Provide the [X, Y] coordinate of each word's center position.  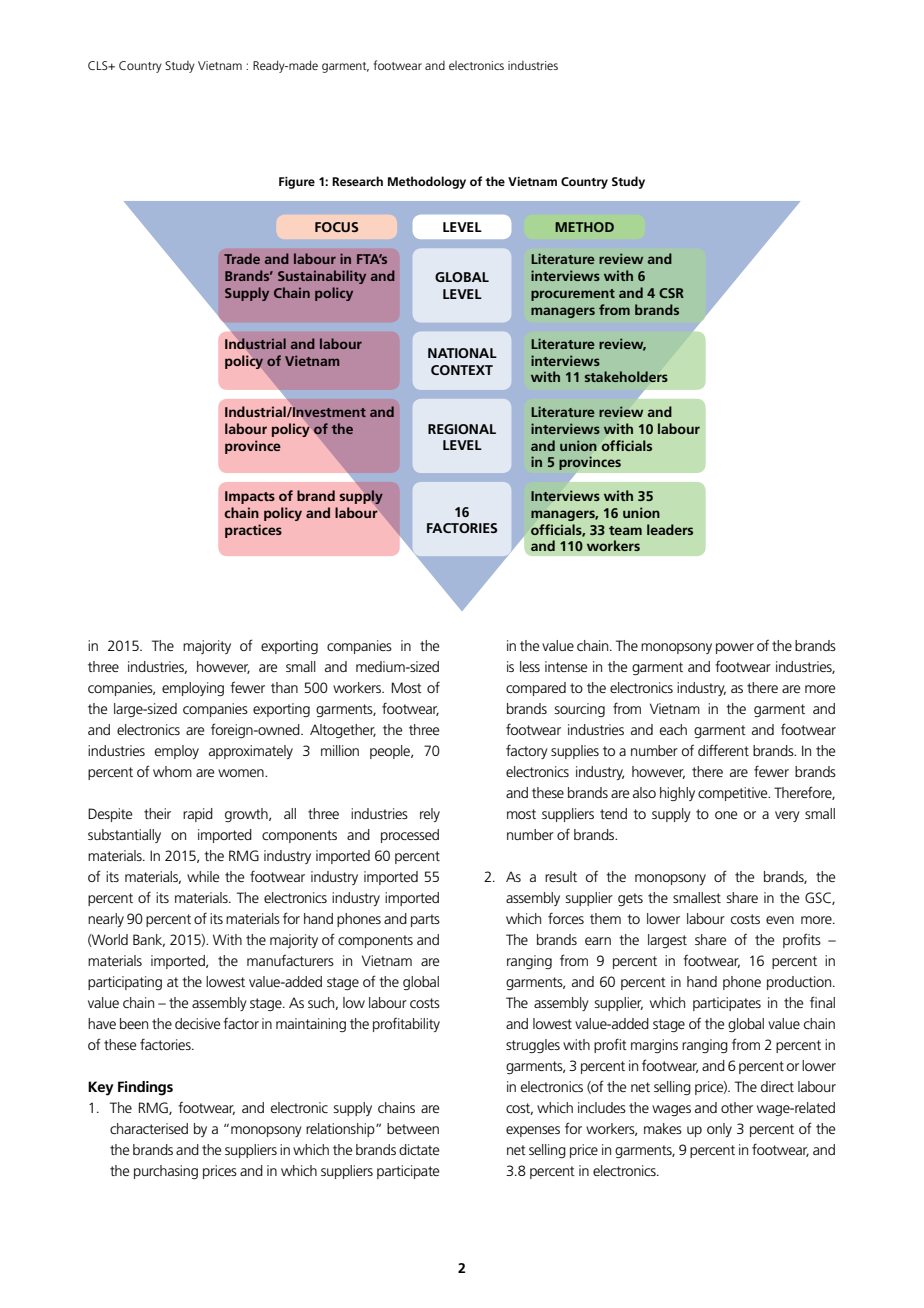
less [530, 666]
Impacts [250, 497]
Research [357, 181]
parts [425, 920]
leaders [670, 529]
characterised [149, 1128]
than [284, 687]
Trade [242, 258]
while [203, 876]
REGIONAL [462, 429]
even [780, 920]
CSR [671, 293]
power [735, 648]
